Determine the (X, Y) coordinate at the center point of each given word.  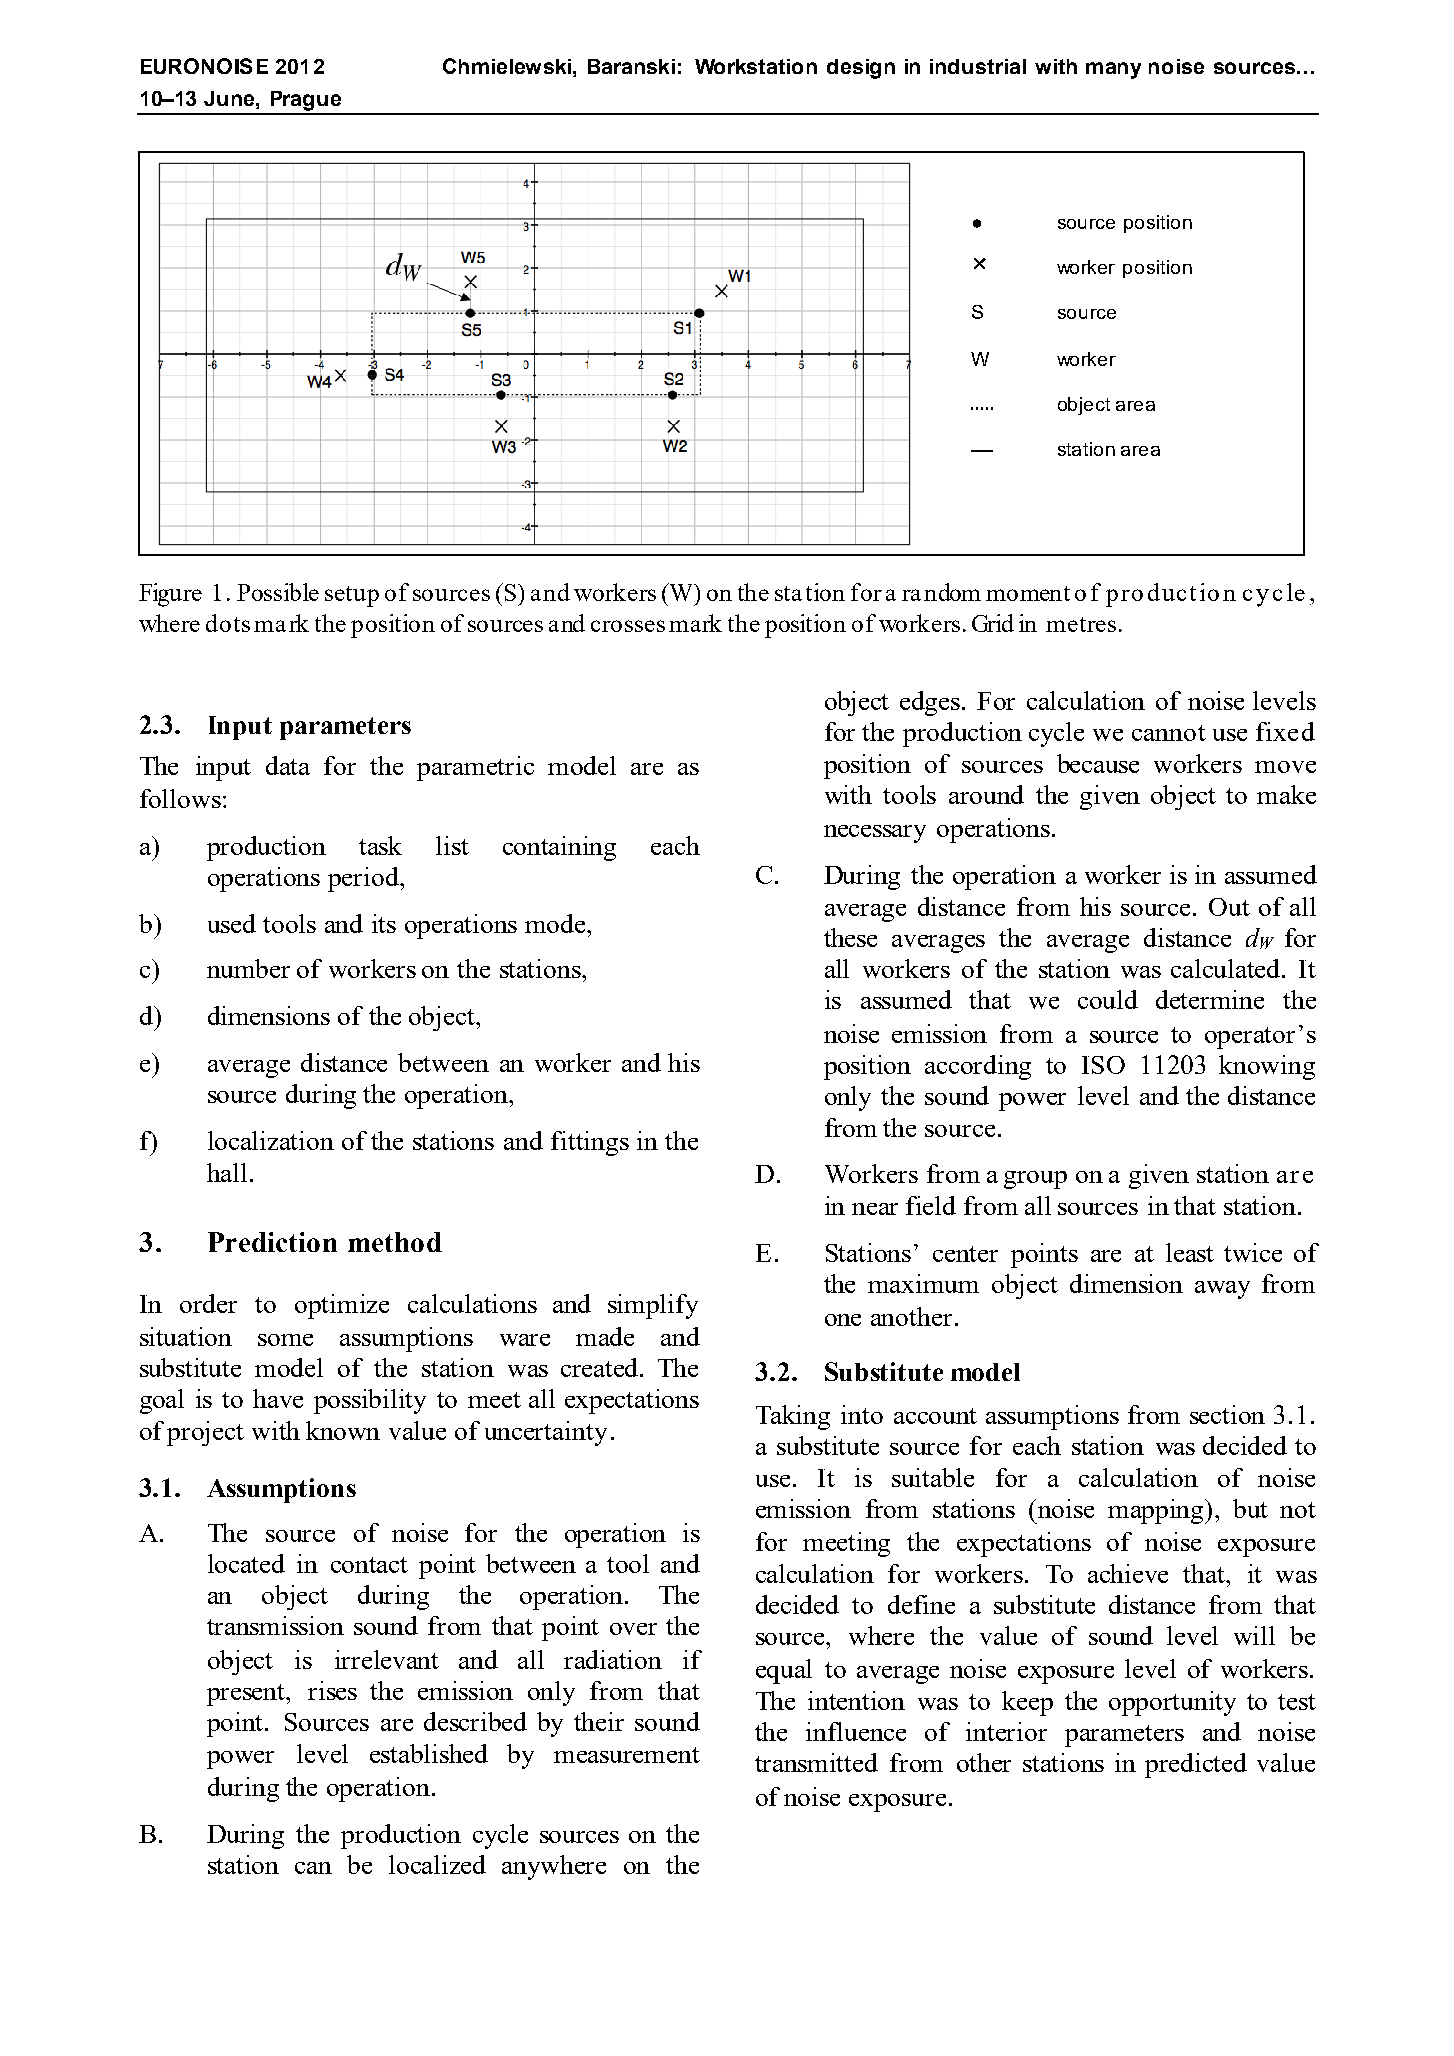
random (941, 592)
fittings (590, 1143)
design (861, 69)
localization (271, 1140)
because (1098, 763)
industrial (978, 66)
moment (1028, 593)
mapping (1157, 1511)
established (429, 1753)
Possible (278, 592)
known (343, 1430)
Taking (793, 1417)
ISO (1103, 1065)
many (1113, 70)
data (288, 765)
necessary (875, 834)
